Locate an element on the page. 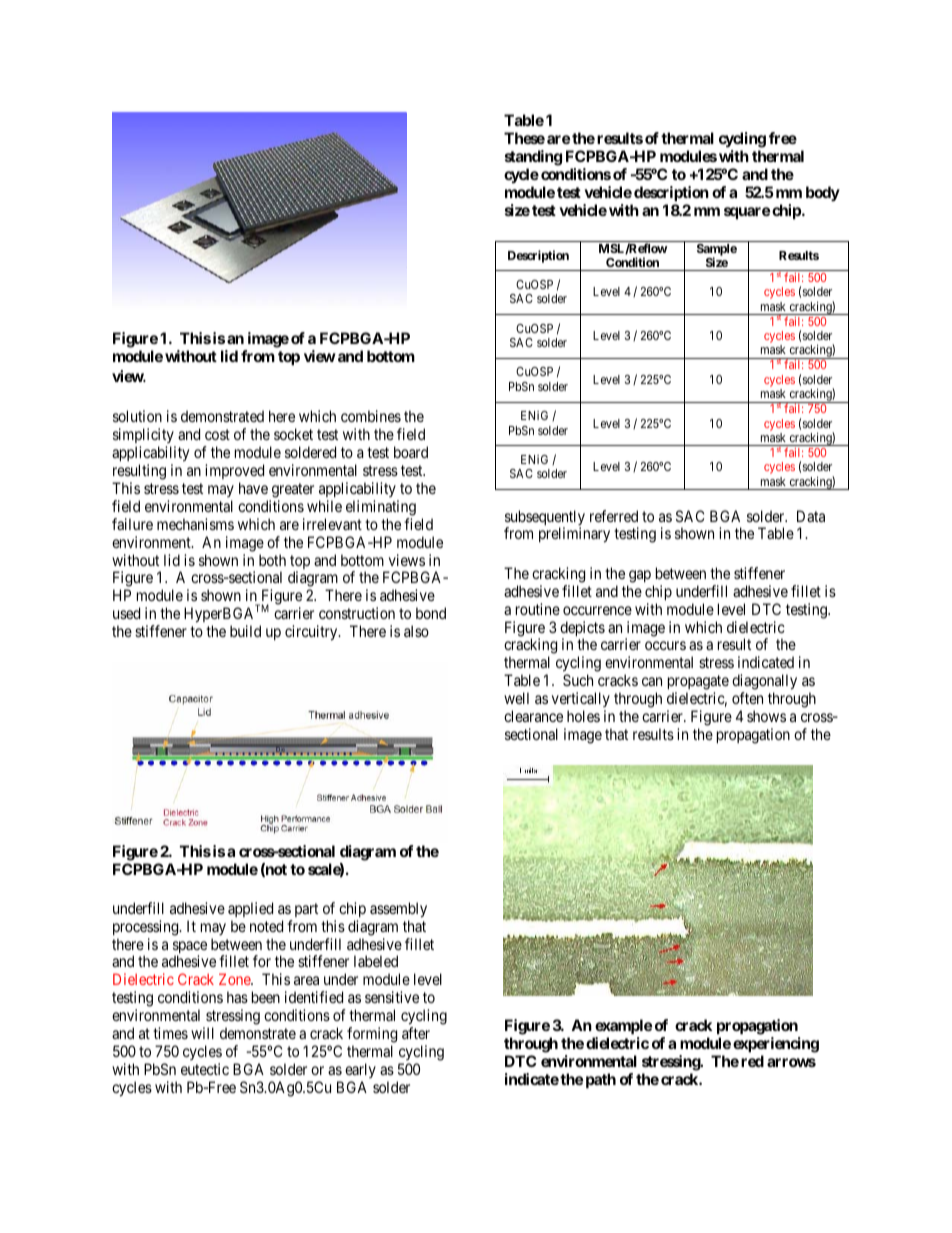  square is located at coordinates (747, 213).
